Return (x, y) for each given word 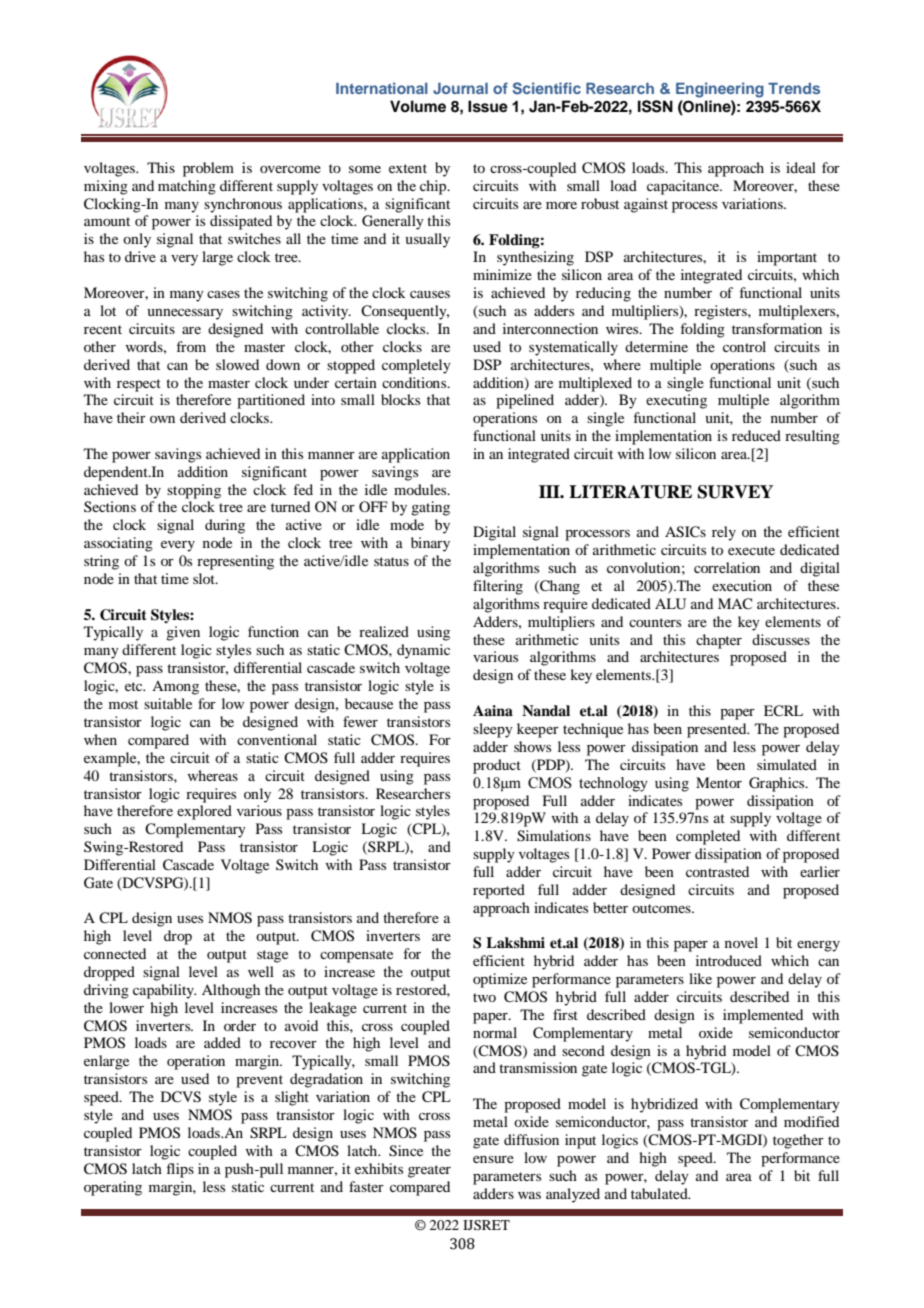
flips (180, 1170)
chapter (719, 641)
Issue (488, 106)
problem (208, 169)
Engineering (720, 90)
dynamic (423, 651)
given (183, 633)
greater (429, 1171)
